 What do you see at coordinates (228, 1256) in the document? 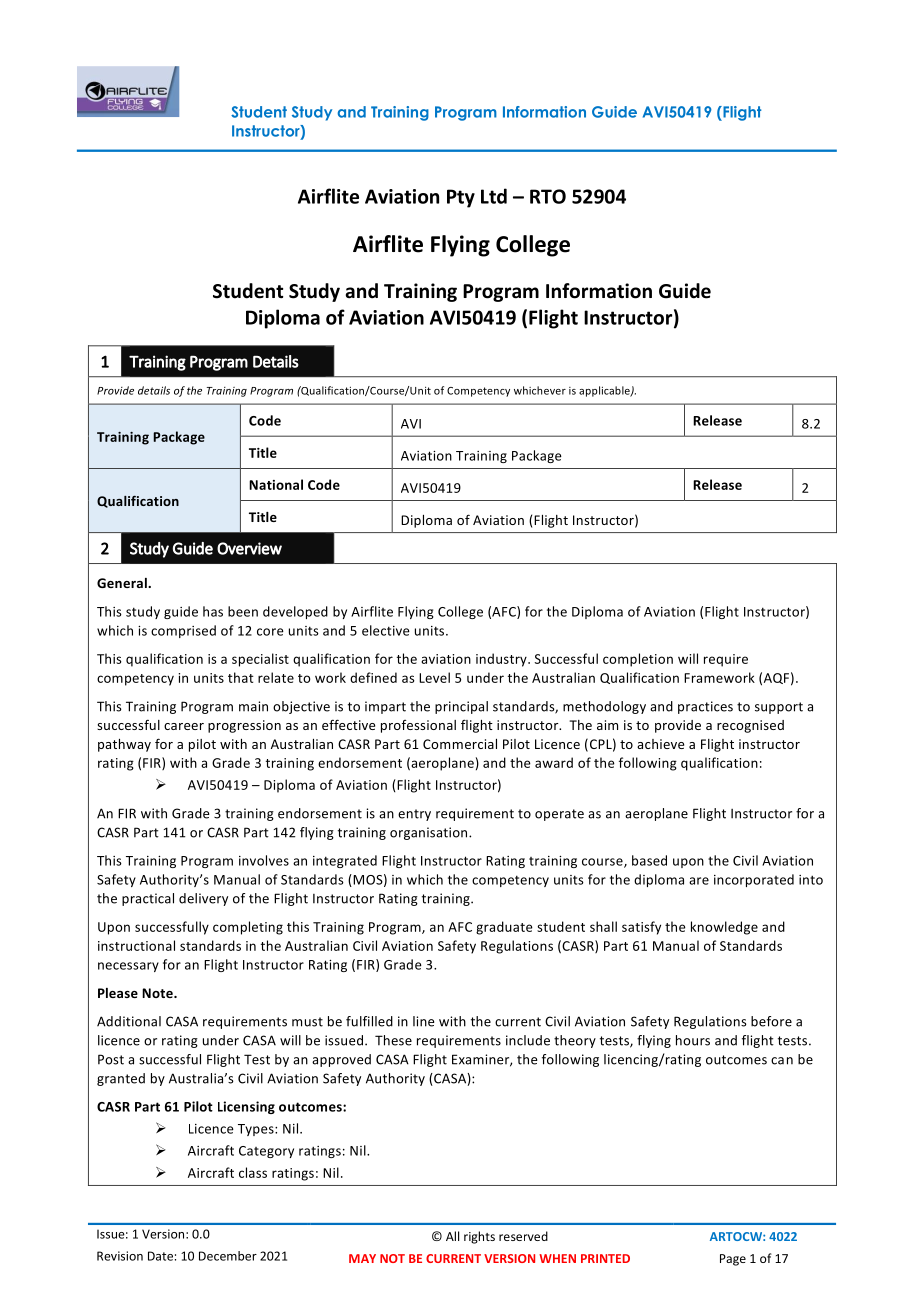
I see `December` at bounding box center [228, 1256].
